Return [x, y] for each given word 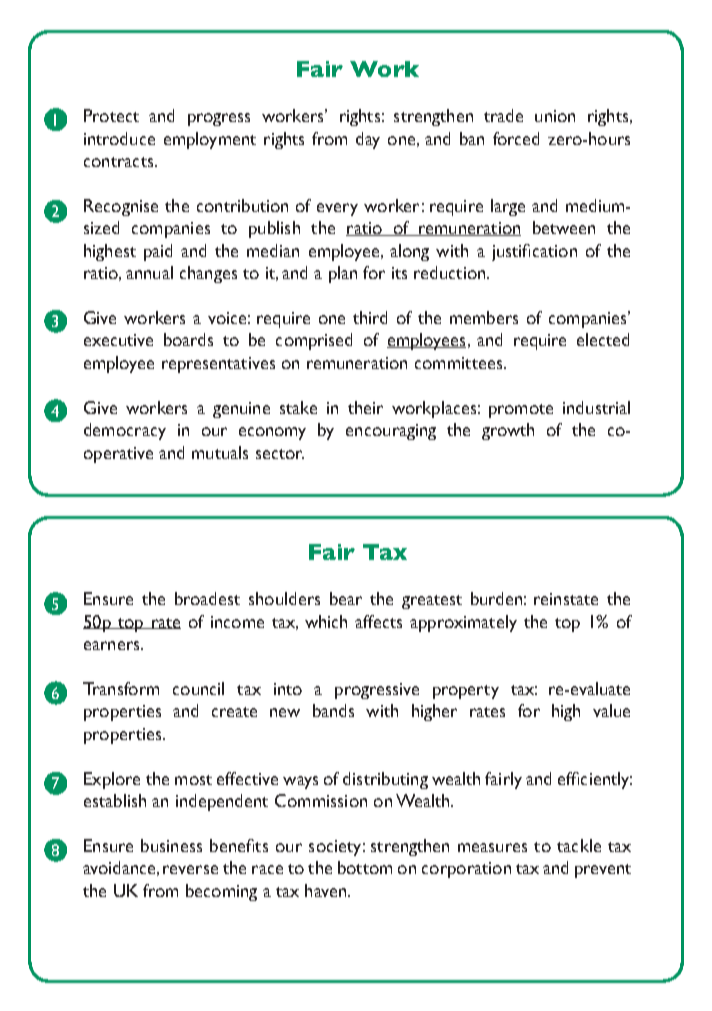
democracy [125, 431]
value [611, 710]
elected [603, 339]
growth [508, 431]
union [555, 116]
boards [188, 339]
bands [333, 710]
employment [210, 140]
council [198, 688]
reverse [190, 869]
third [370, 317]
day [368, 140]
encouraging [391, 432]
